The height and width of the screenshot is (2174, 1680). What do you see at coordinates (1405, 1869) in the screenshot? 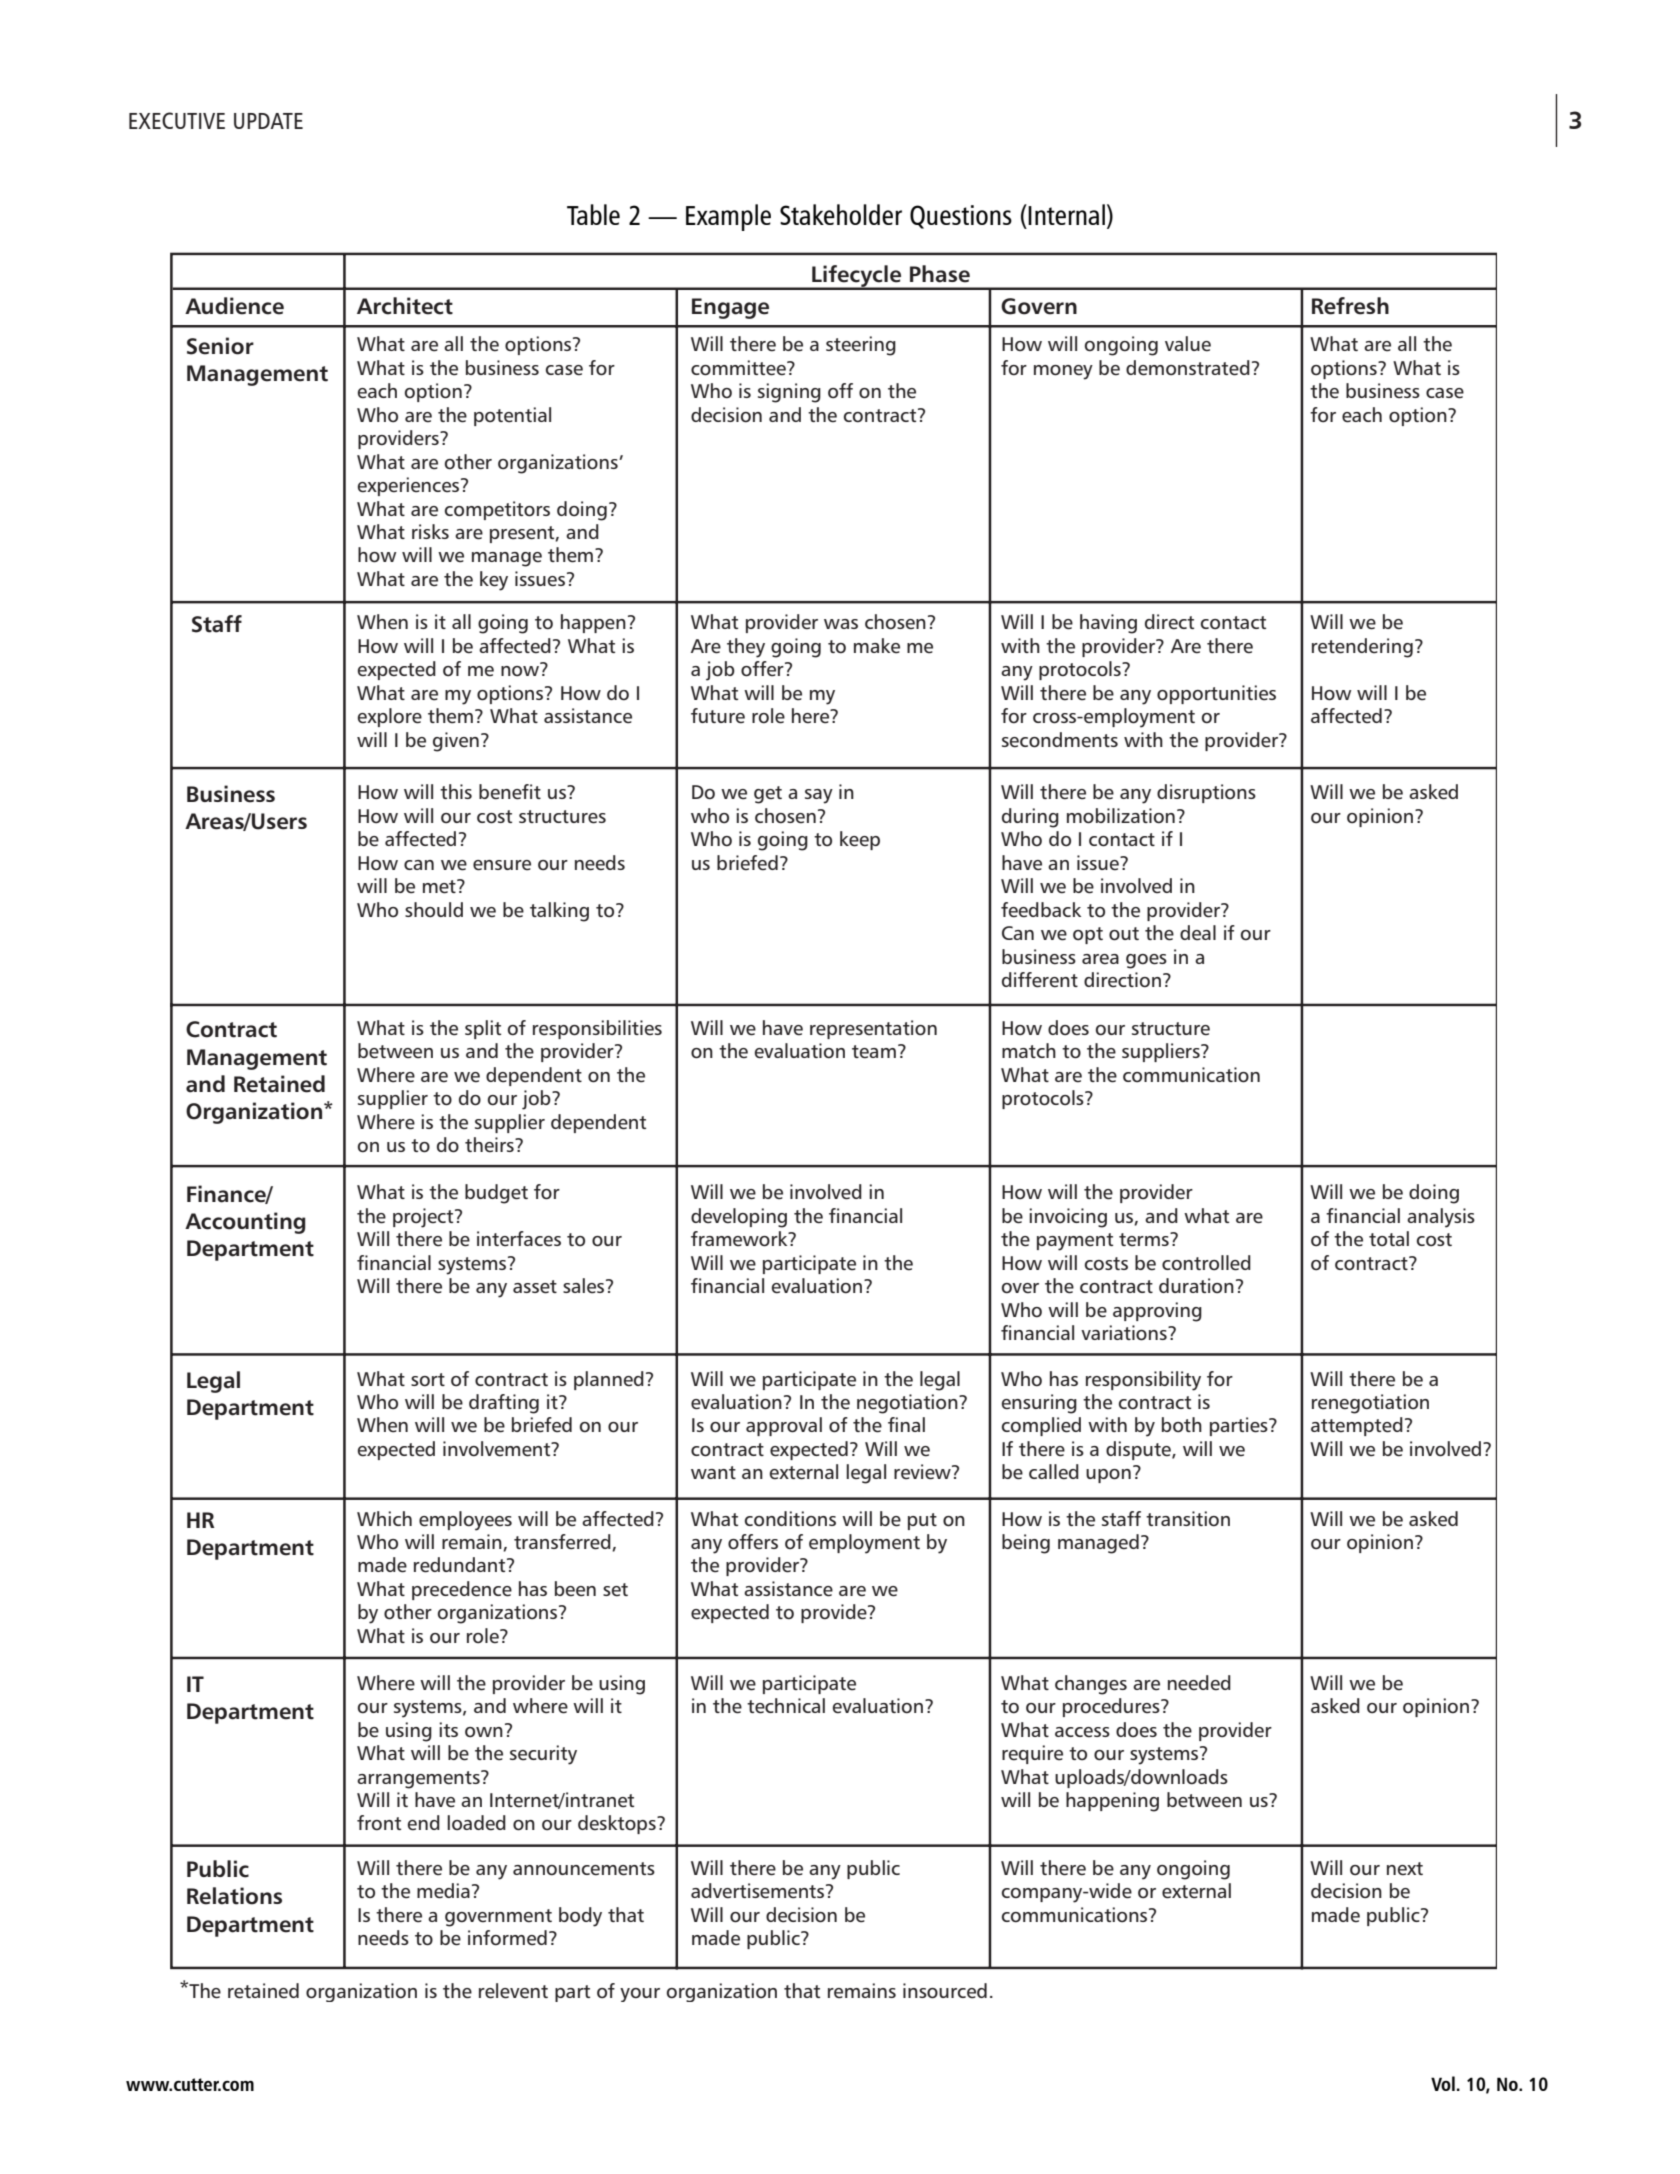
I see `next` at bounding box center [1405, 1869].
